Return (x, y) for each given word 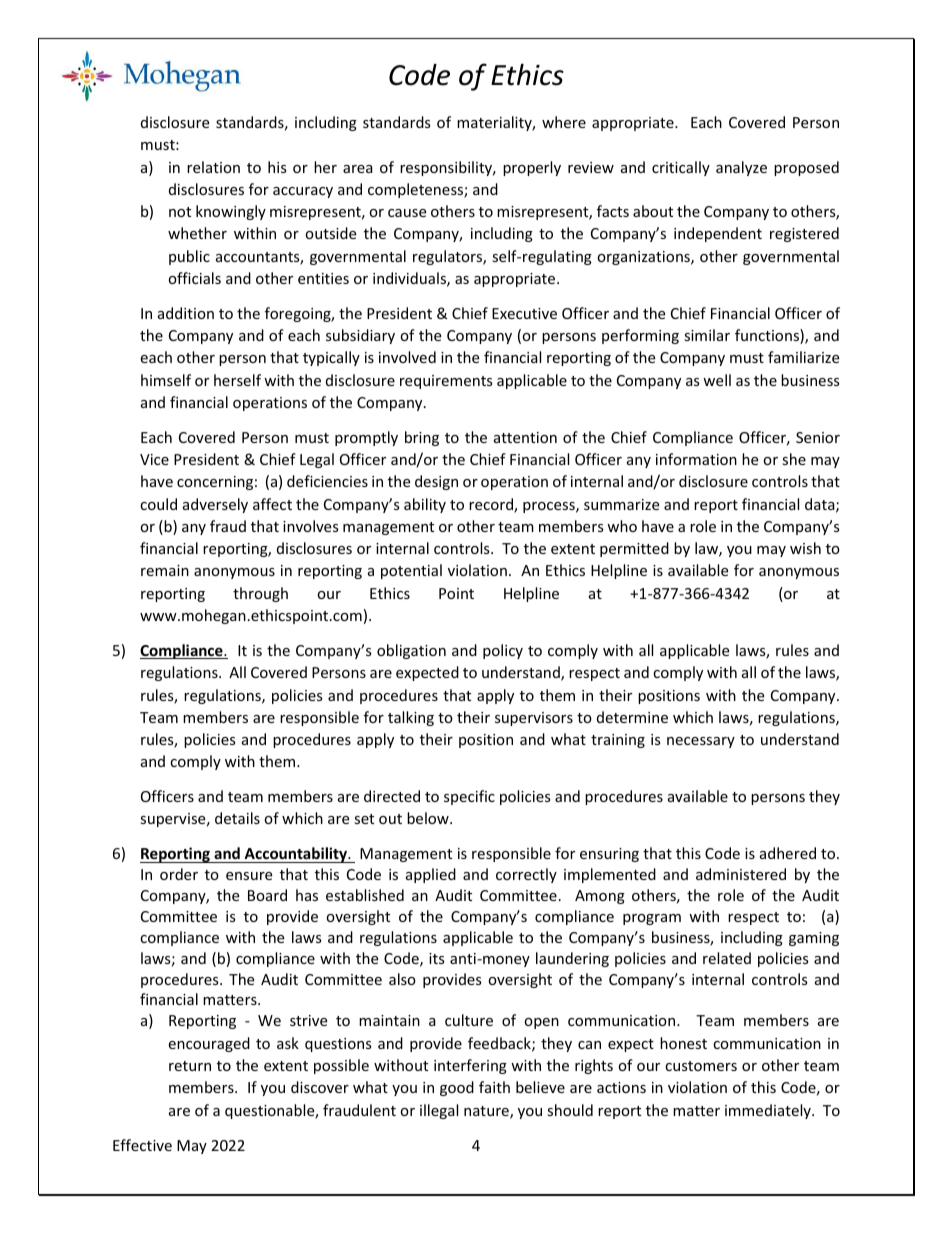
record (492, 505)
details (237, 818)
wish (805, 548)
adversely (215, 505)
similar (707, 335)
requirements (446, 382)
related (727, 958)
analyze (741, 168)
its (437, 958)
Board (267, 895)
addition (186, 313)
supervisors (534, 719)
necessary (701, 742)
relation (213, 167)
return (190, 1066)
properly (532, 168)
